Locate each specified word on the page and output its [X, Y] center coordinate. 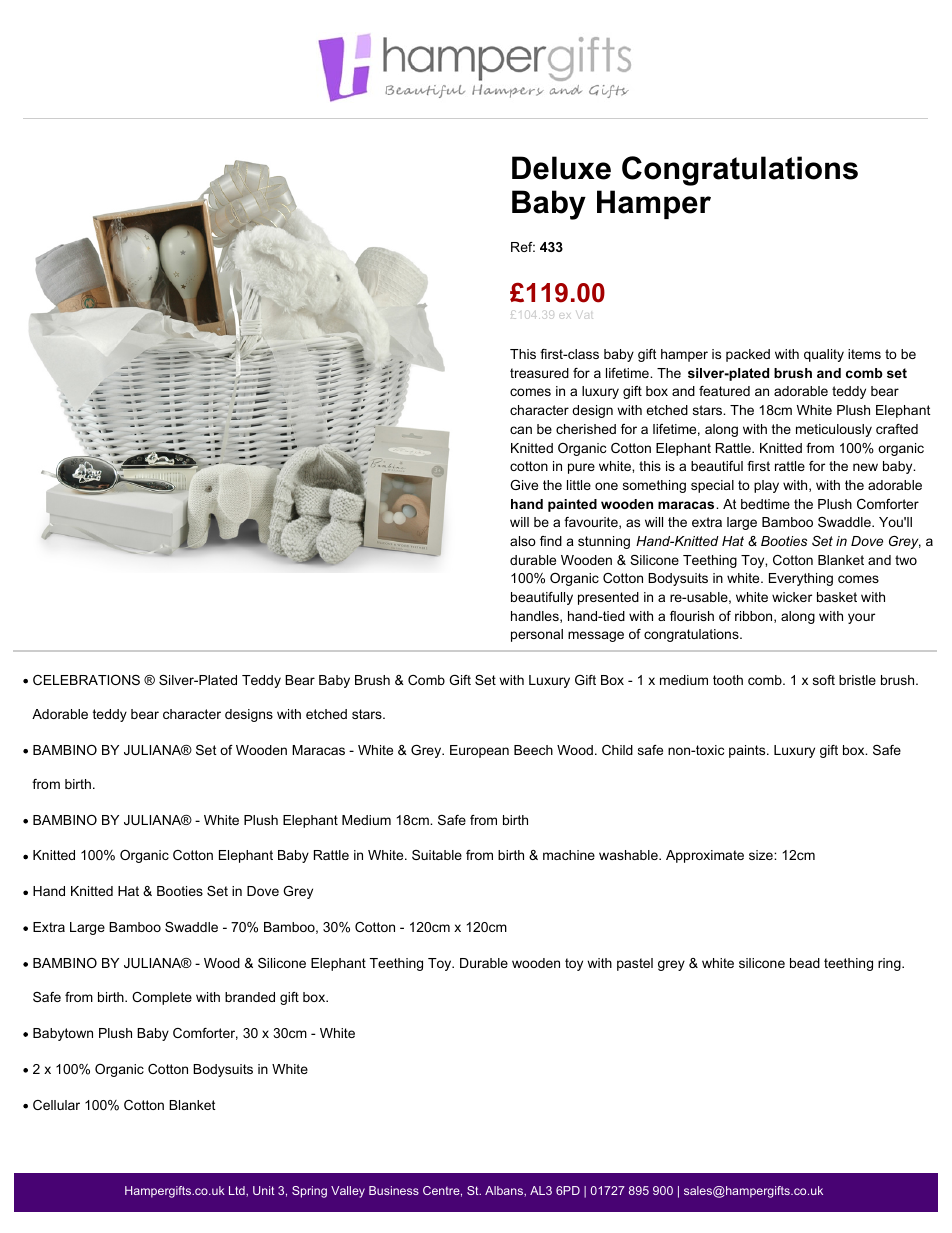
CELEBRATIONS [86, 680]
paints [748, 751]
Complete [162, 998]
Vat [584, 315]
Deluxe [561, 168]
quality [824, 355]
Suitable [437, 855]
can [521, 430]
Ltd [238, 1190]
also [523, 541]
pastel [635, 964]
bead [805, 963]
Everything [801, 579]
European [479, 751]
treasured [539, 373]
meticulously [834, 430]
